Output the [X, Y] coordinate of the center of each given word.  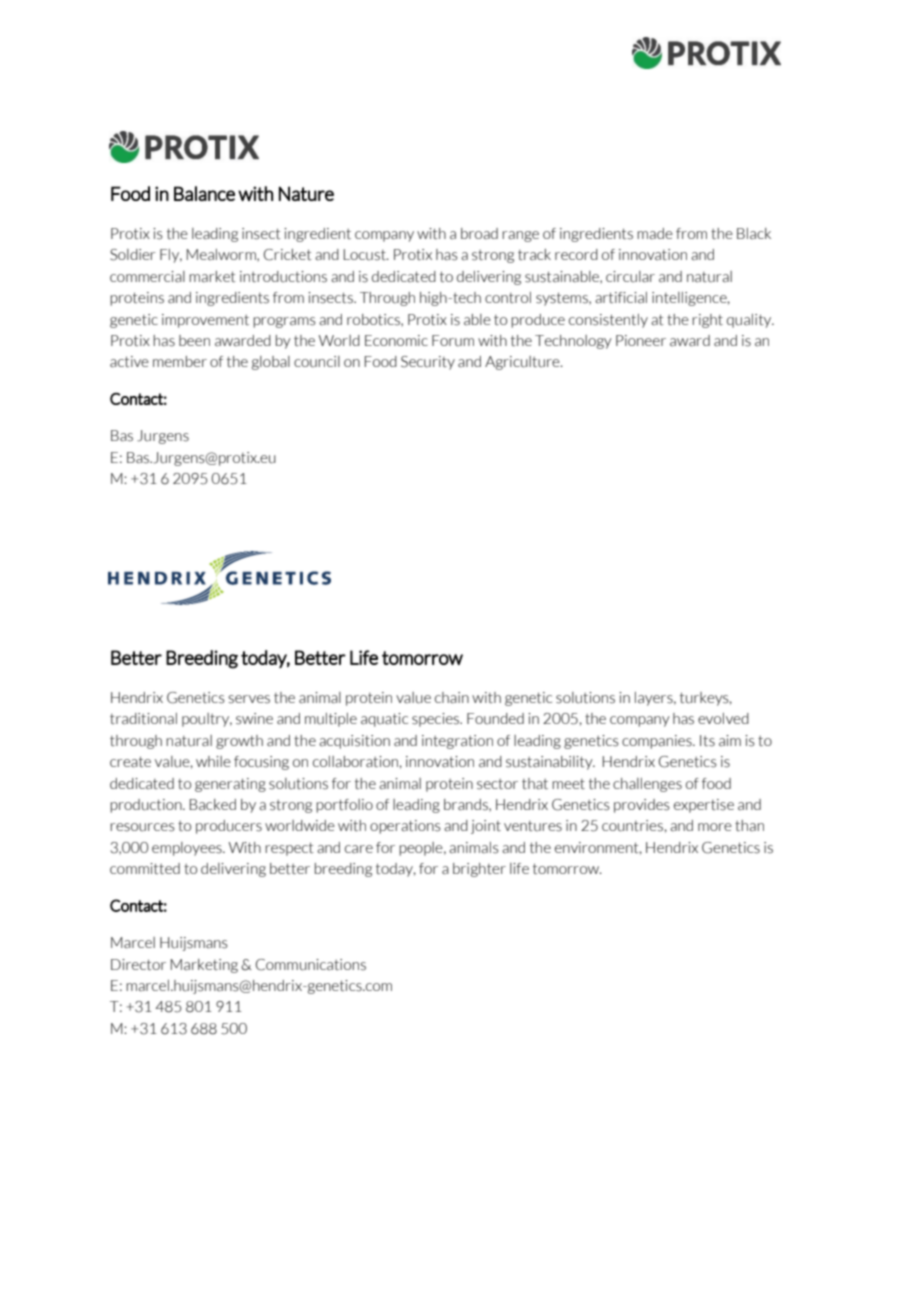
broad [479, 233]
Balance [204, 193]
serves [249, 699]
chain [452, 698]
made [655, 233]
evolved [723, 718]
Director [138, 965]
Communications [311, 965]
